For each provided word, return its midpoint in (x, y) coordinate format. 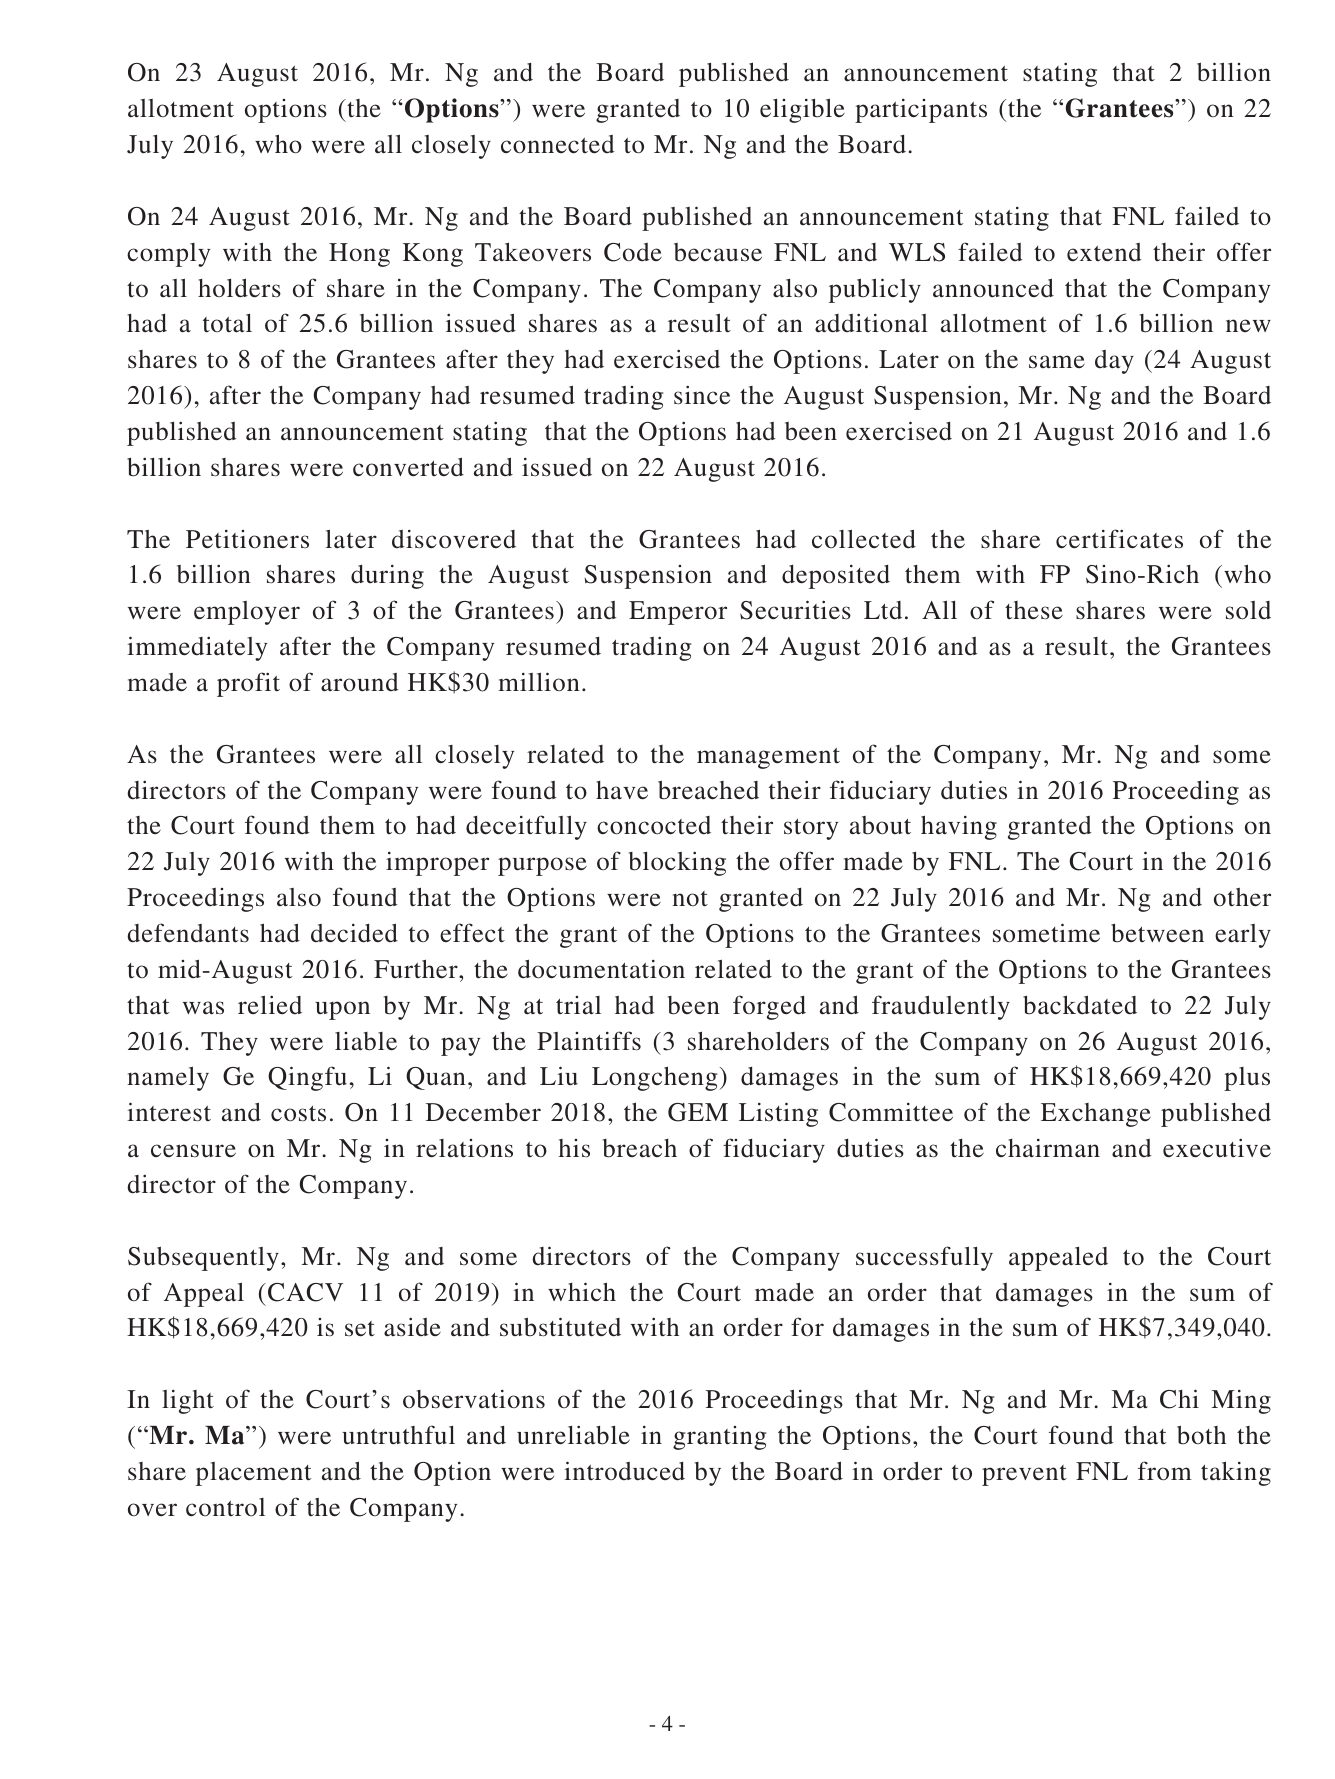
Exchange (1096, 1115)
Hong (359, 255)
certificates (1119, 539)
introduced (624, 1471)
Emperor (678, 613)
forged (769, 1007)
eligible (802, 110)
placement (253, 1474)
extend (1104, 252)
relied (270, 1005)
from (1165, 1471)
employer (247, 613)
